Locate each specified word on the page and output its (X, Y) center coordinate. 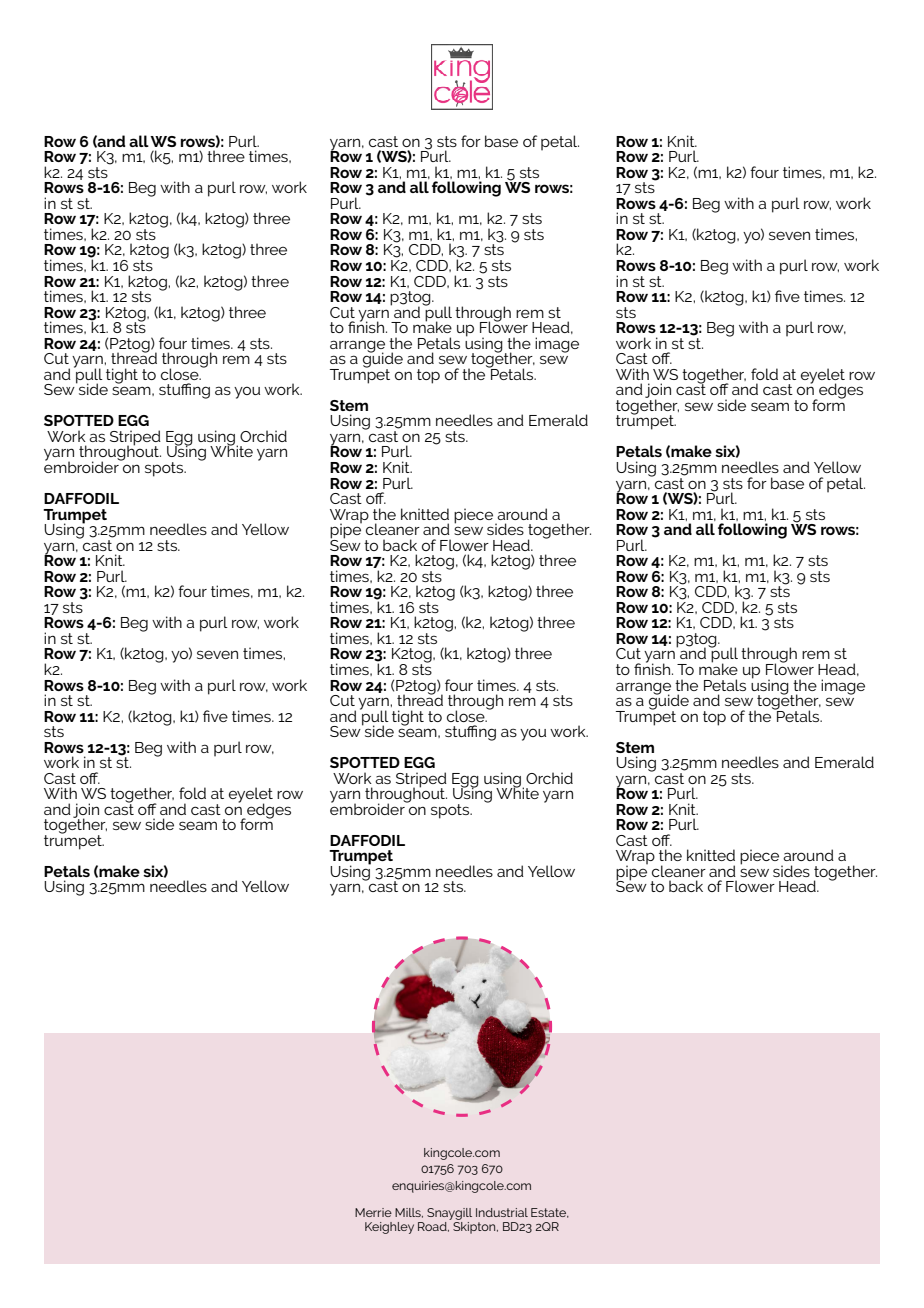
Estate (549, 1213)
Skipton (475, 1228)
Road (433, 1227)
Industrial (502, 1212)
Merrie (373, 1212)
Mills (409, 1213)
